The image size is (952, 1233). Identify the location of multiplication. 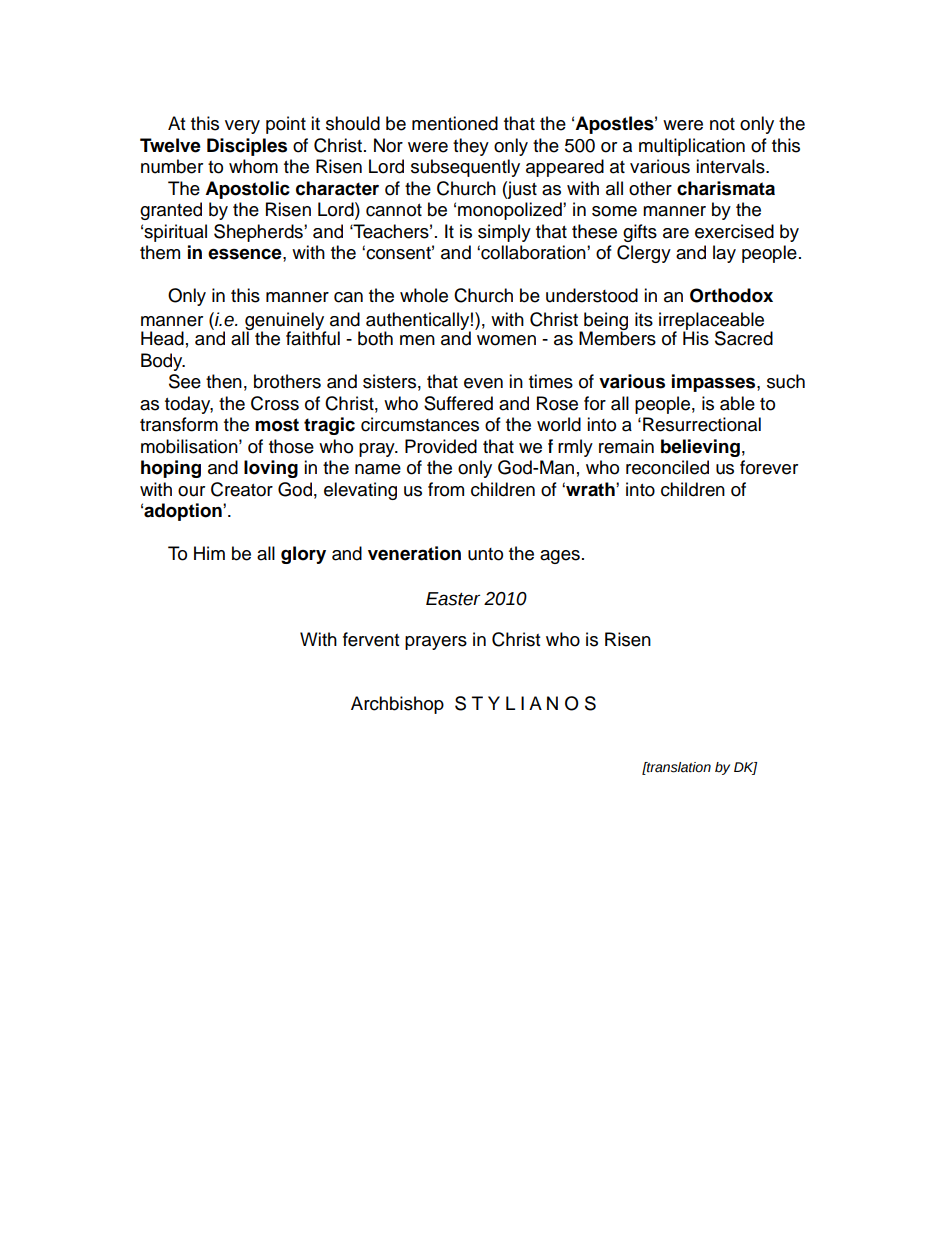
(692, 147).
